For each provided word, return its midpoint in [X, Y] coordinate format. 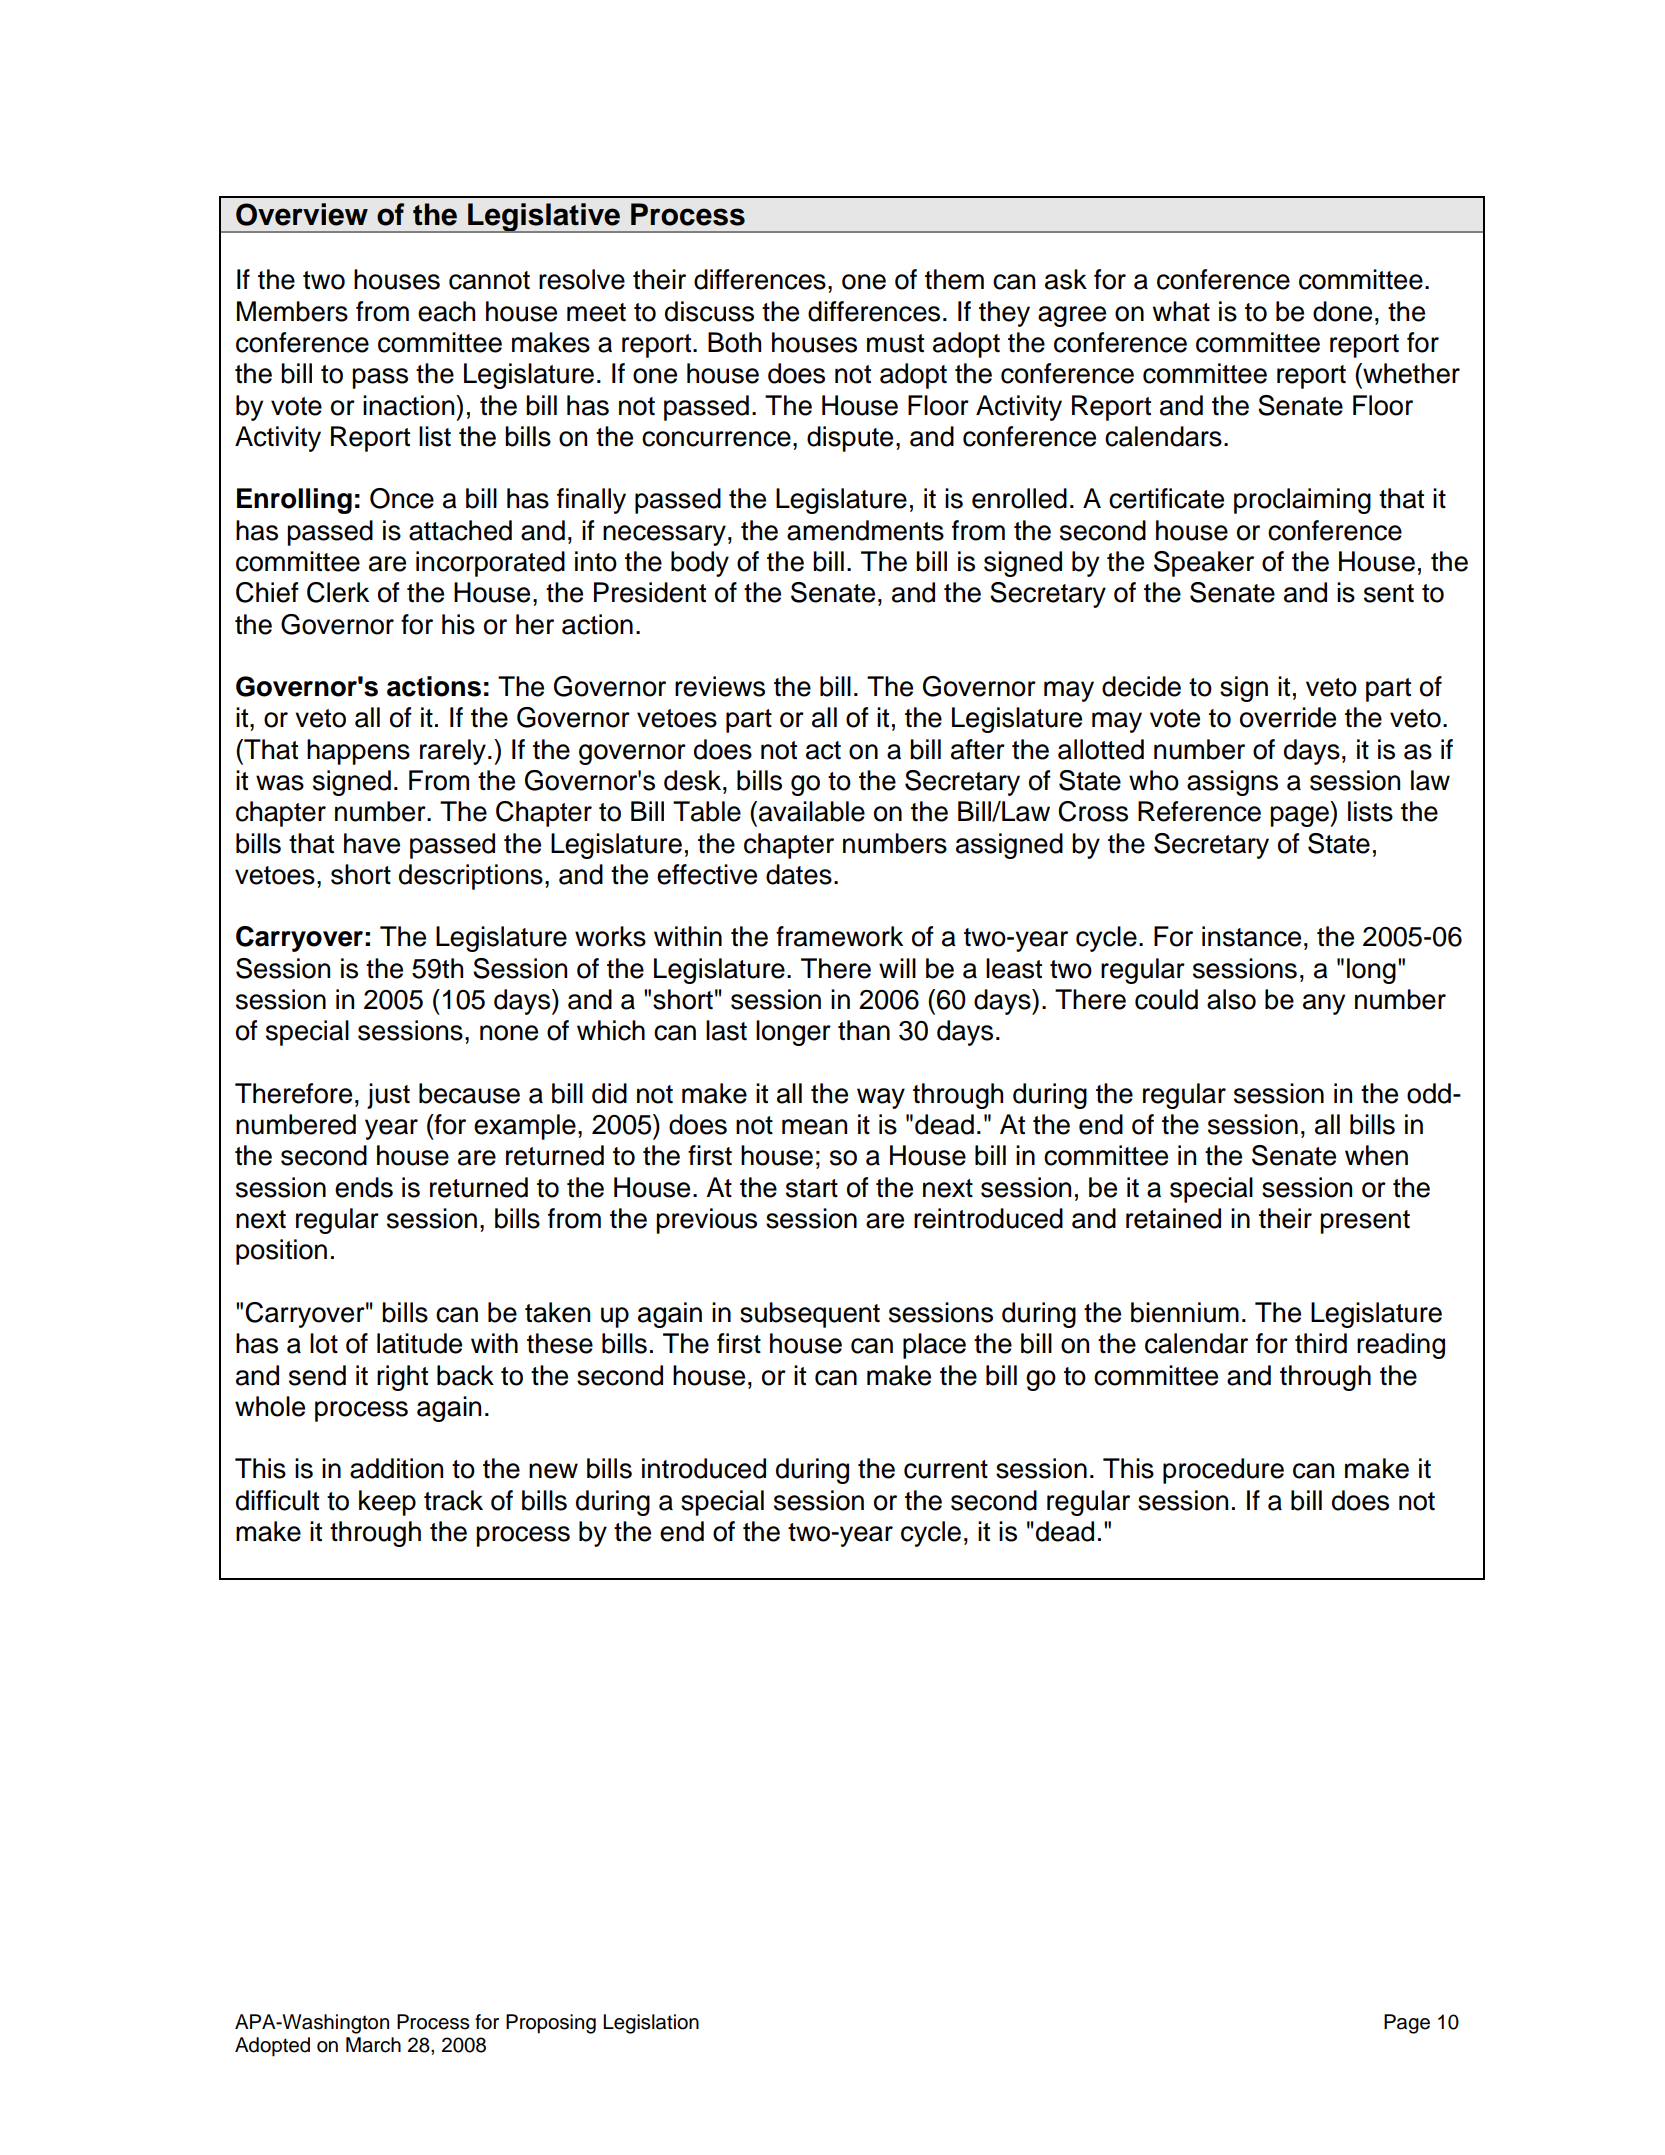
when [1376, 1155]
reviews [720, 686]
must [895, 343]
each [446, 311]
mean [814, 1127]
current [946, 1469]
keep [387, 1503]
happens [358, 752]
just [388, 1096]
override [1288, 717]
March [373, 2045]
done [1342, 311]
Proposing [551, 2024]
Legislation [651, 2024]
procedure [1223, 1471]
